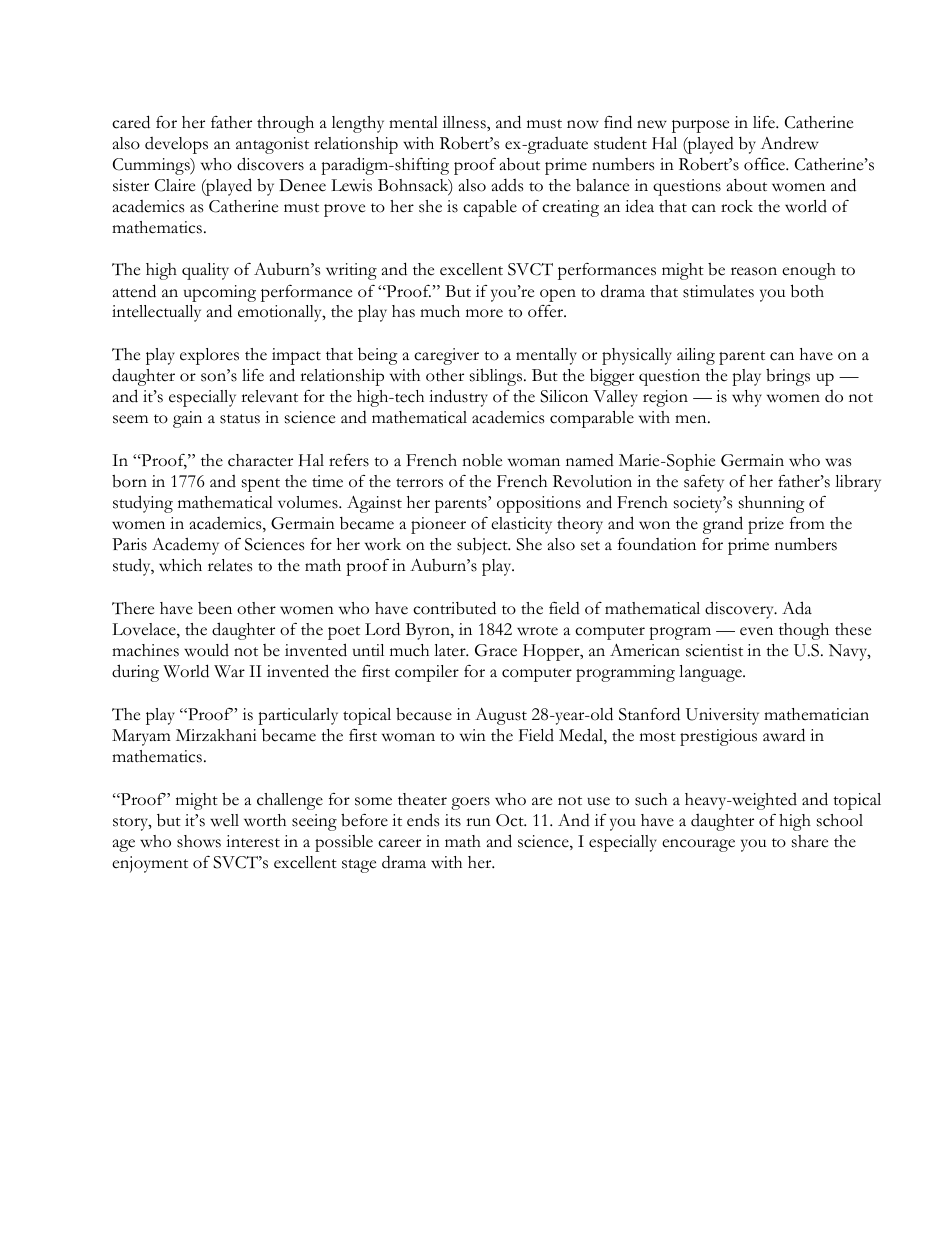 Image resolution: width=952 pixels, height=1233 pixels. What do you see at coordinates (465, 122) in the screenshot?
I see `illness` at bounding box center [465, 122].
